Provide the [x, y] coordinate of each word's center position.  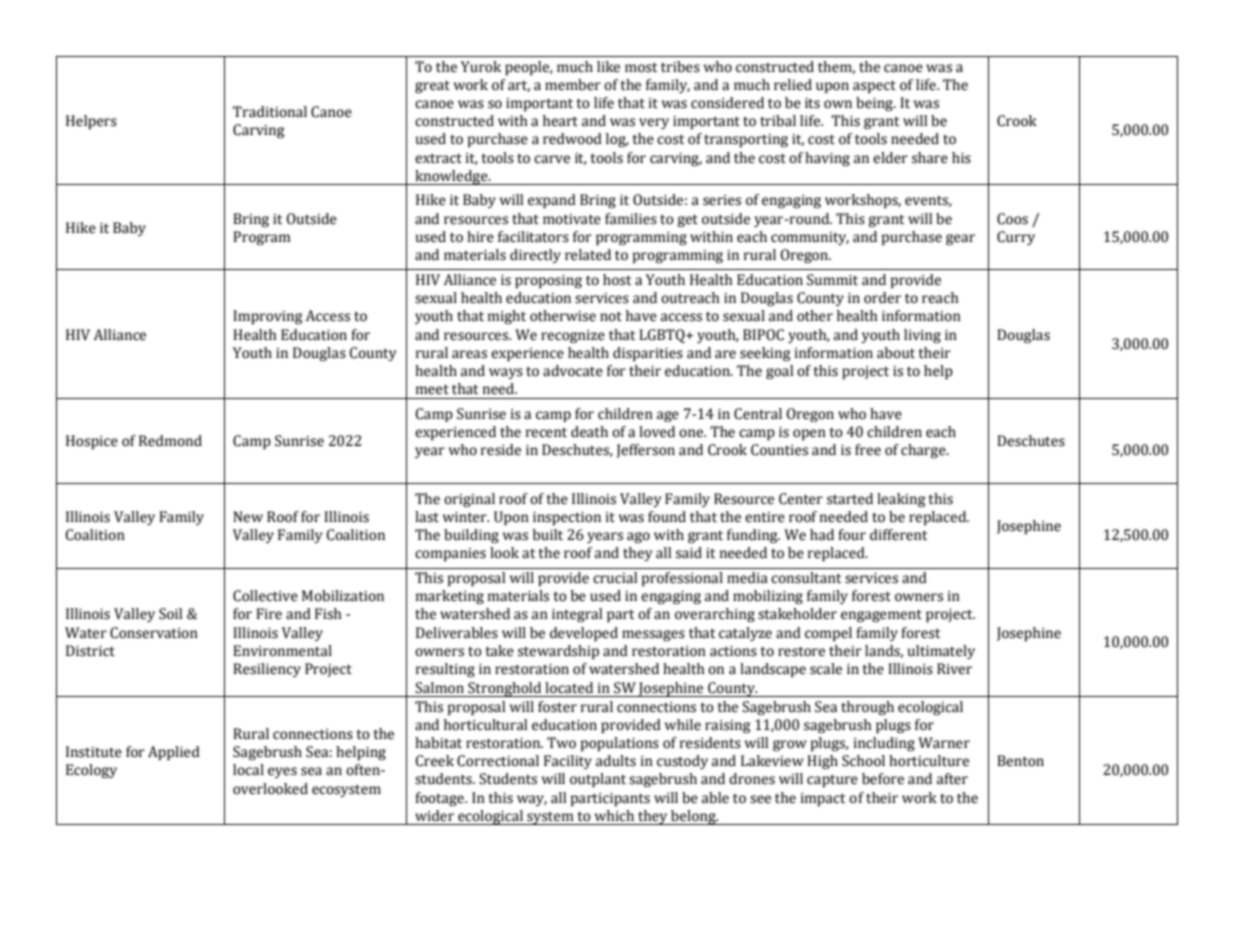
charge [924, 451]
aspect [874, 86]
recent [546, 433]
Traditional [270, 112]
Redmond [170, 441]
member [573, 85]
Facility [568, 762]
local [248, 770]
